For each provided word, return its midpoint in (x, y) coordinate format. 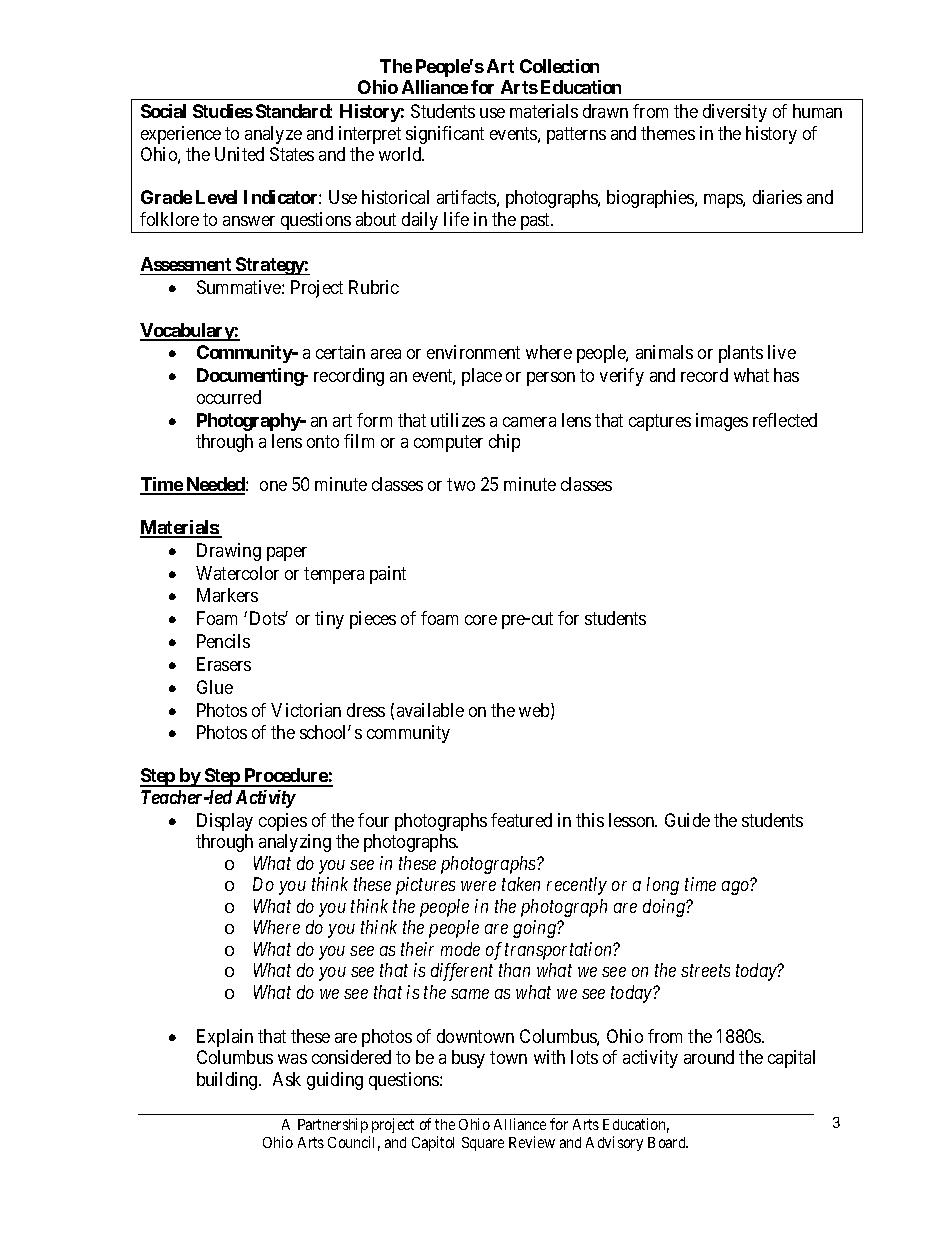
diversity (735, 113)
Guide (687, 820)
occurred (229, 397)
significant (445, 135)
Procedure (285, 777)
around (709, 1057)
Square (483, 1144)
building (228, 1081)
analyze (273, 135)
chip (504, 443)
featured (521, 820)
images (722, 422)
